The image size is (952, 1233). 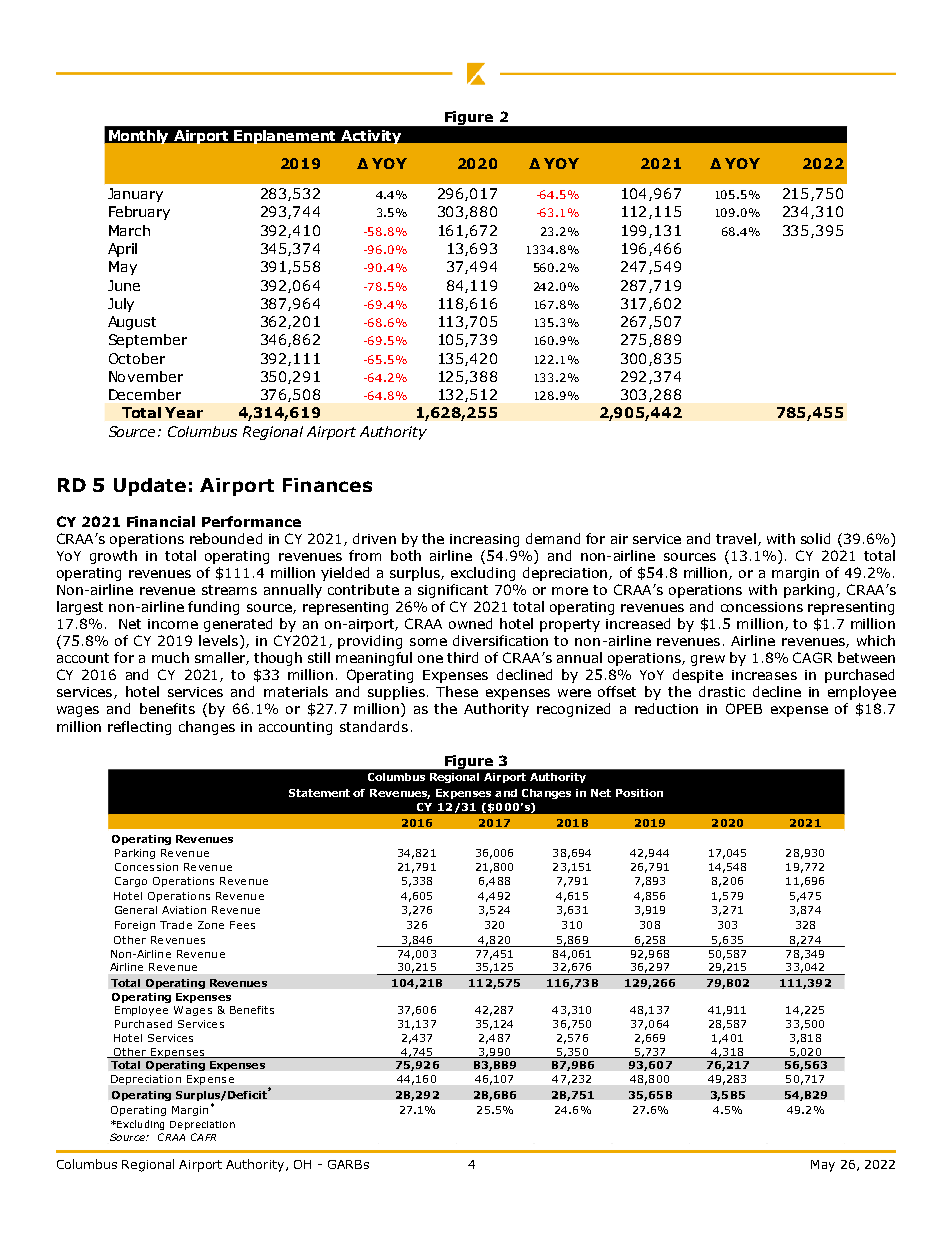 I want to click on January, so click(x=135, y=195).
